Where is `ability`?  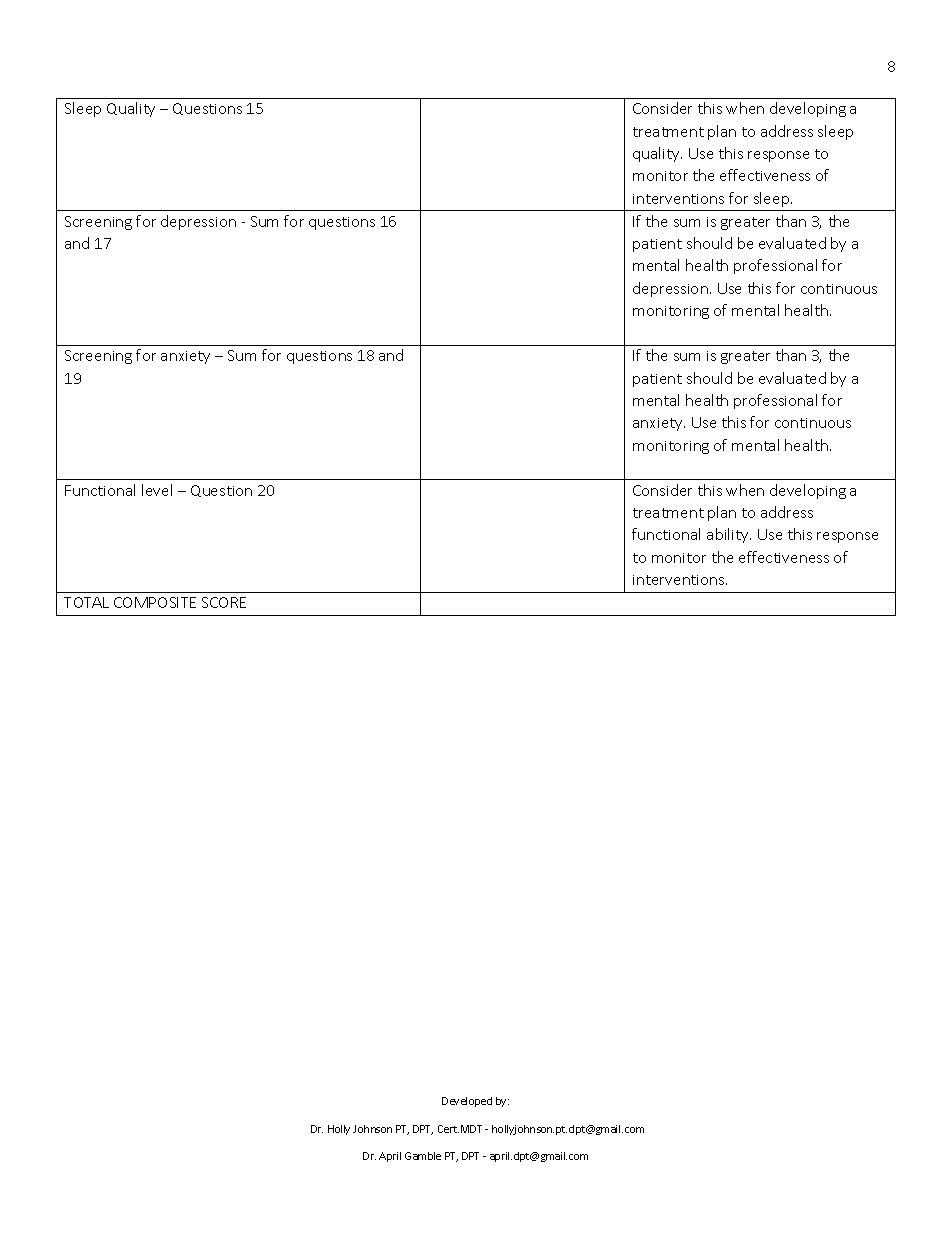 ability is located at coordinates (729, 535).
